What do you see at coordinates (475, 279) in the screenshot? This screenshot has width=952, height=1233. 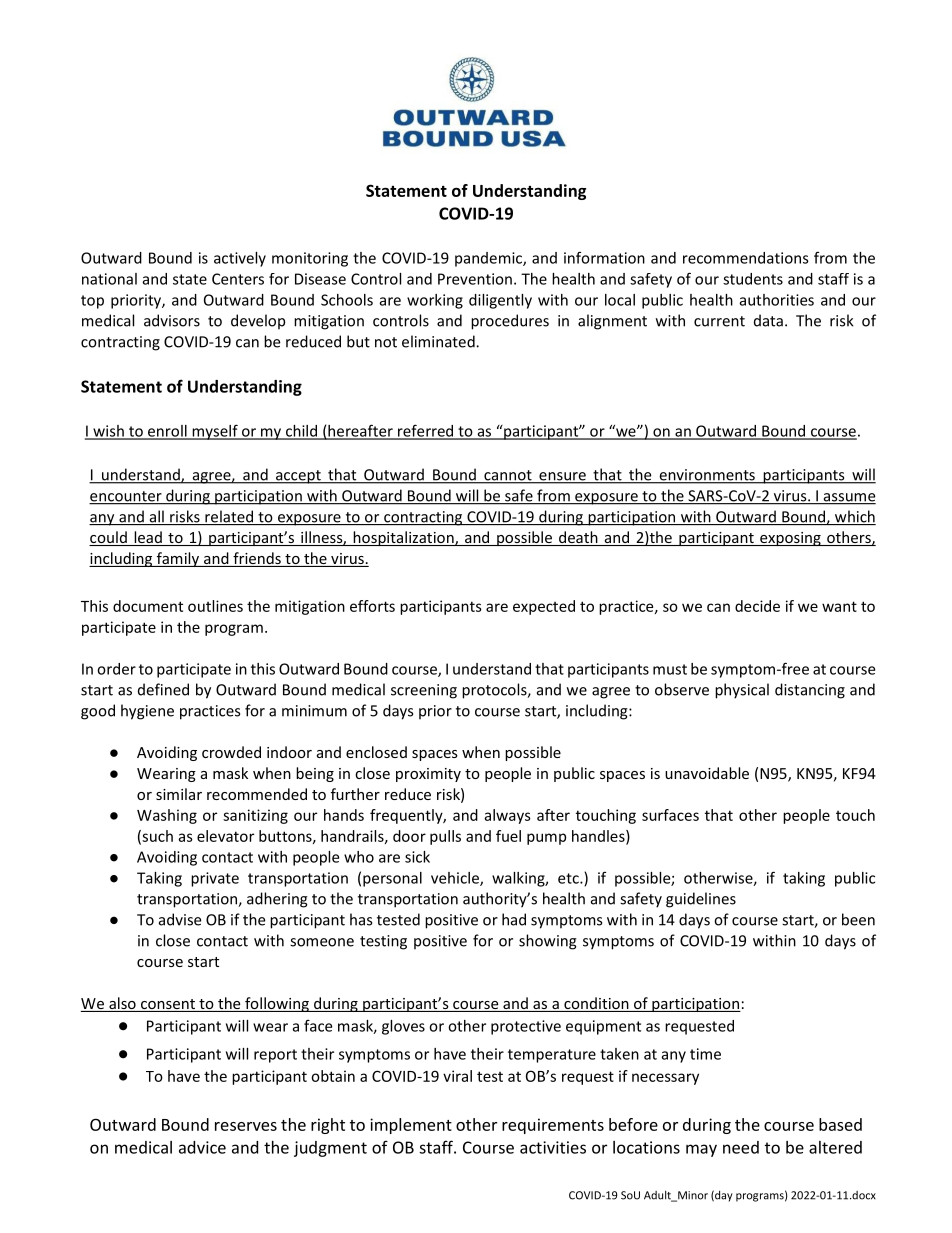 I see `Prevention` at bounding box center [475, 279].
